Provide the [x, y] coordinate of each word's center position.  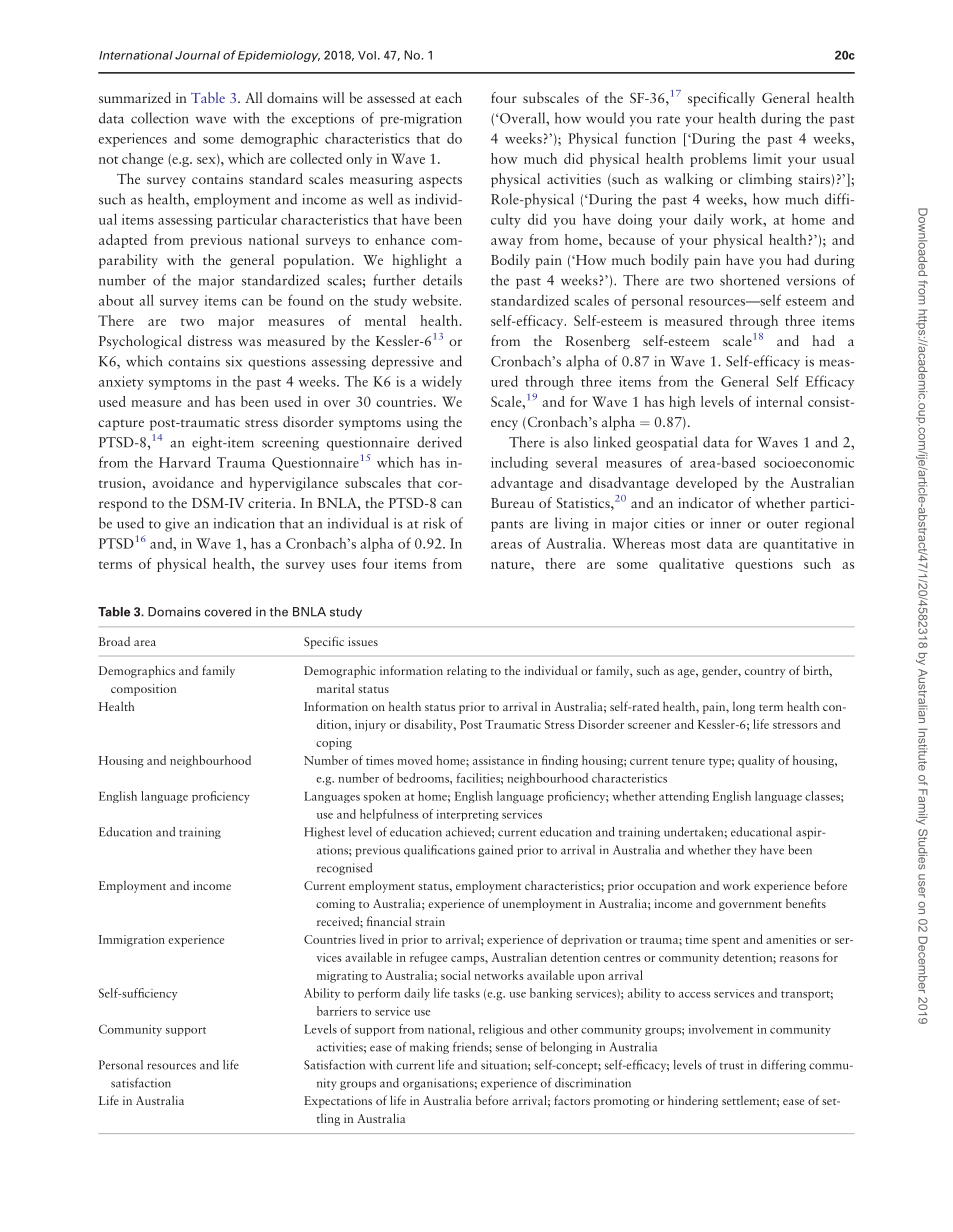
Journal [197, 55]
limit [767, 158]
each [448, 97]
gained [495, 851]
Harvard [185, 462]
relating [467, 671]
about [116, 300]
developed [706, 484]
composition [143, 690]
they [745, 851]
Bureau [512, 503]
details [442, 280]
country [765, 673]
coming [335, 905]
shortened [750, 280]
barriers [337, 1011]
